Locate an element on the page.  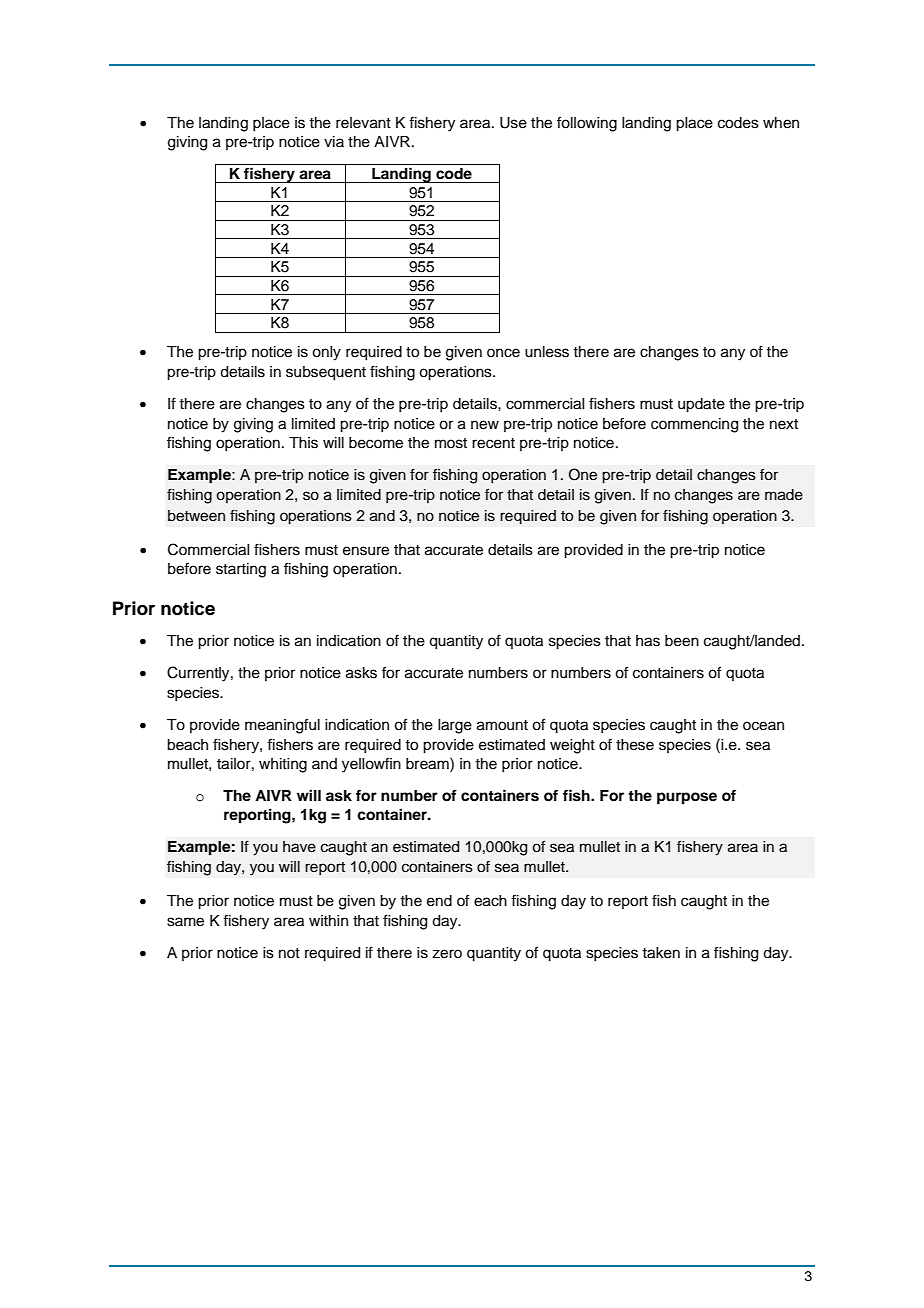
asks is located at coordinates (361, 673).
